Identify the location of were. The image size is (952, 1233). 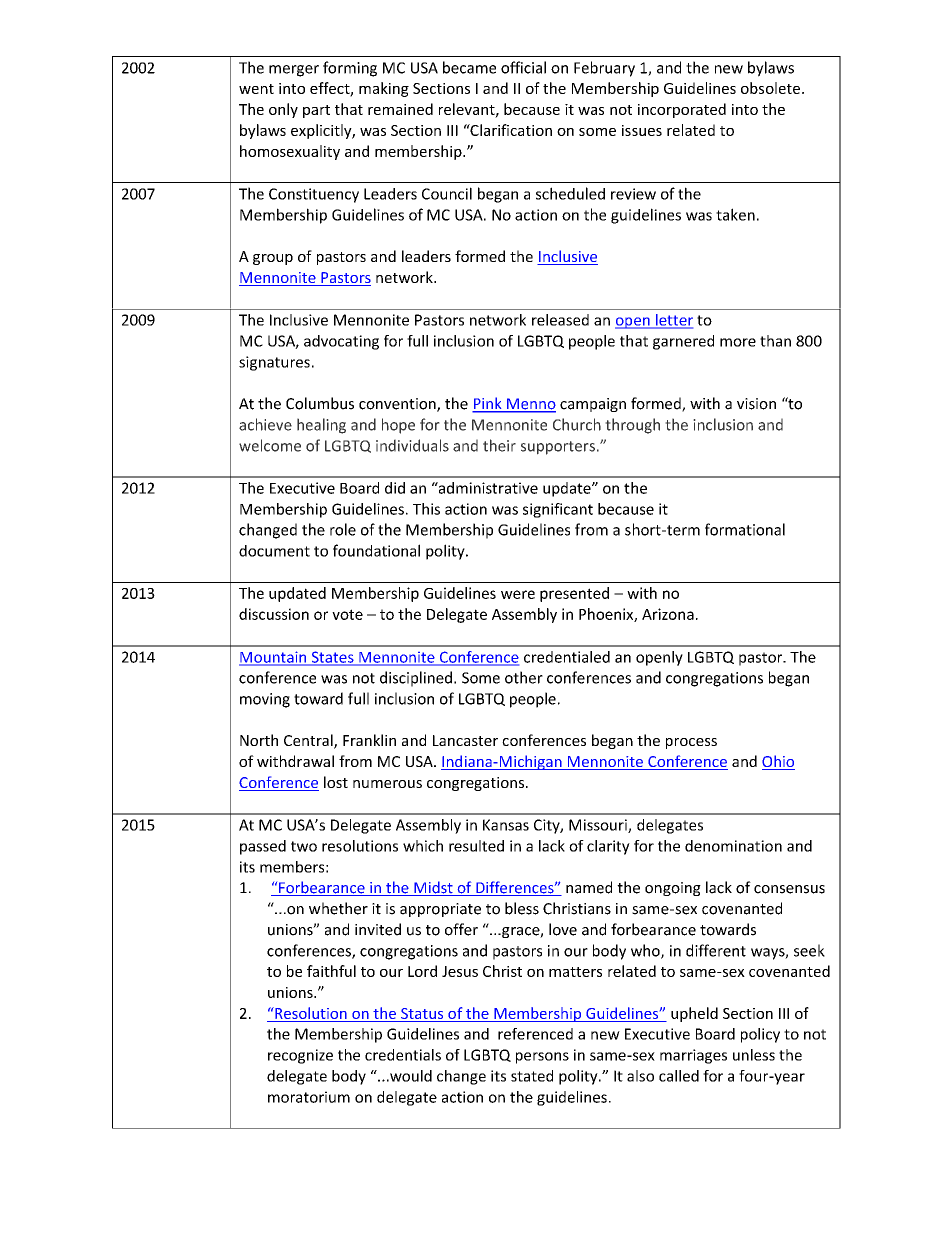
(518, 594).
